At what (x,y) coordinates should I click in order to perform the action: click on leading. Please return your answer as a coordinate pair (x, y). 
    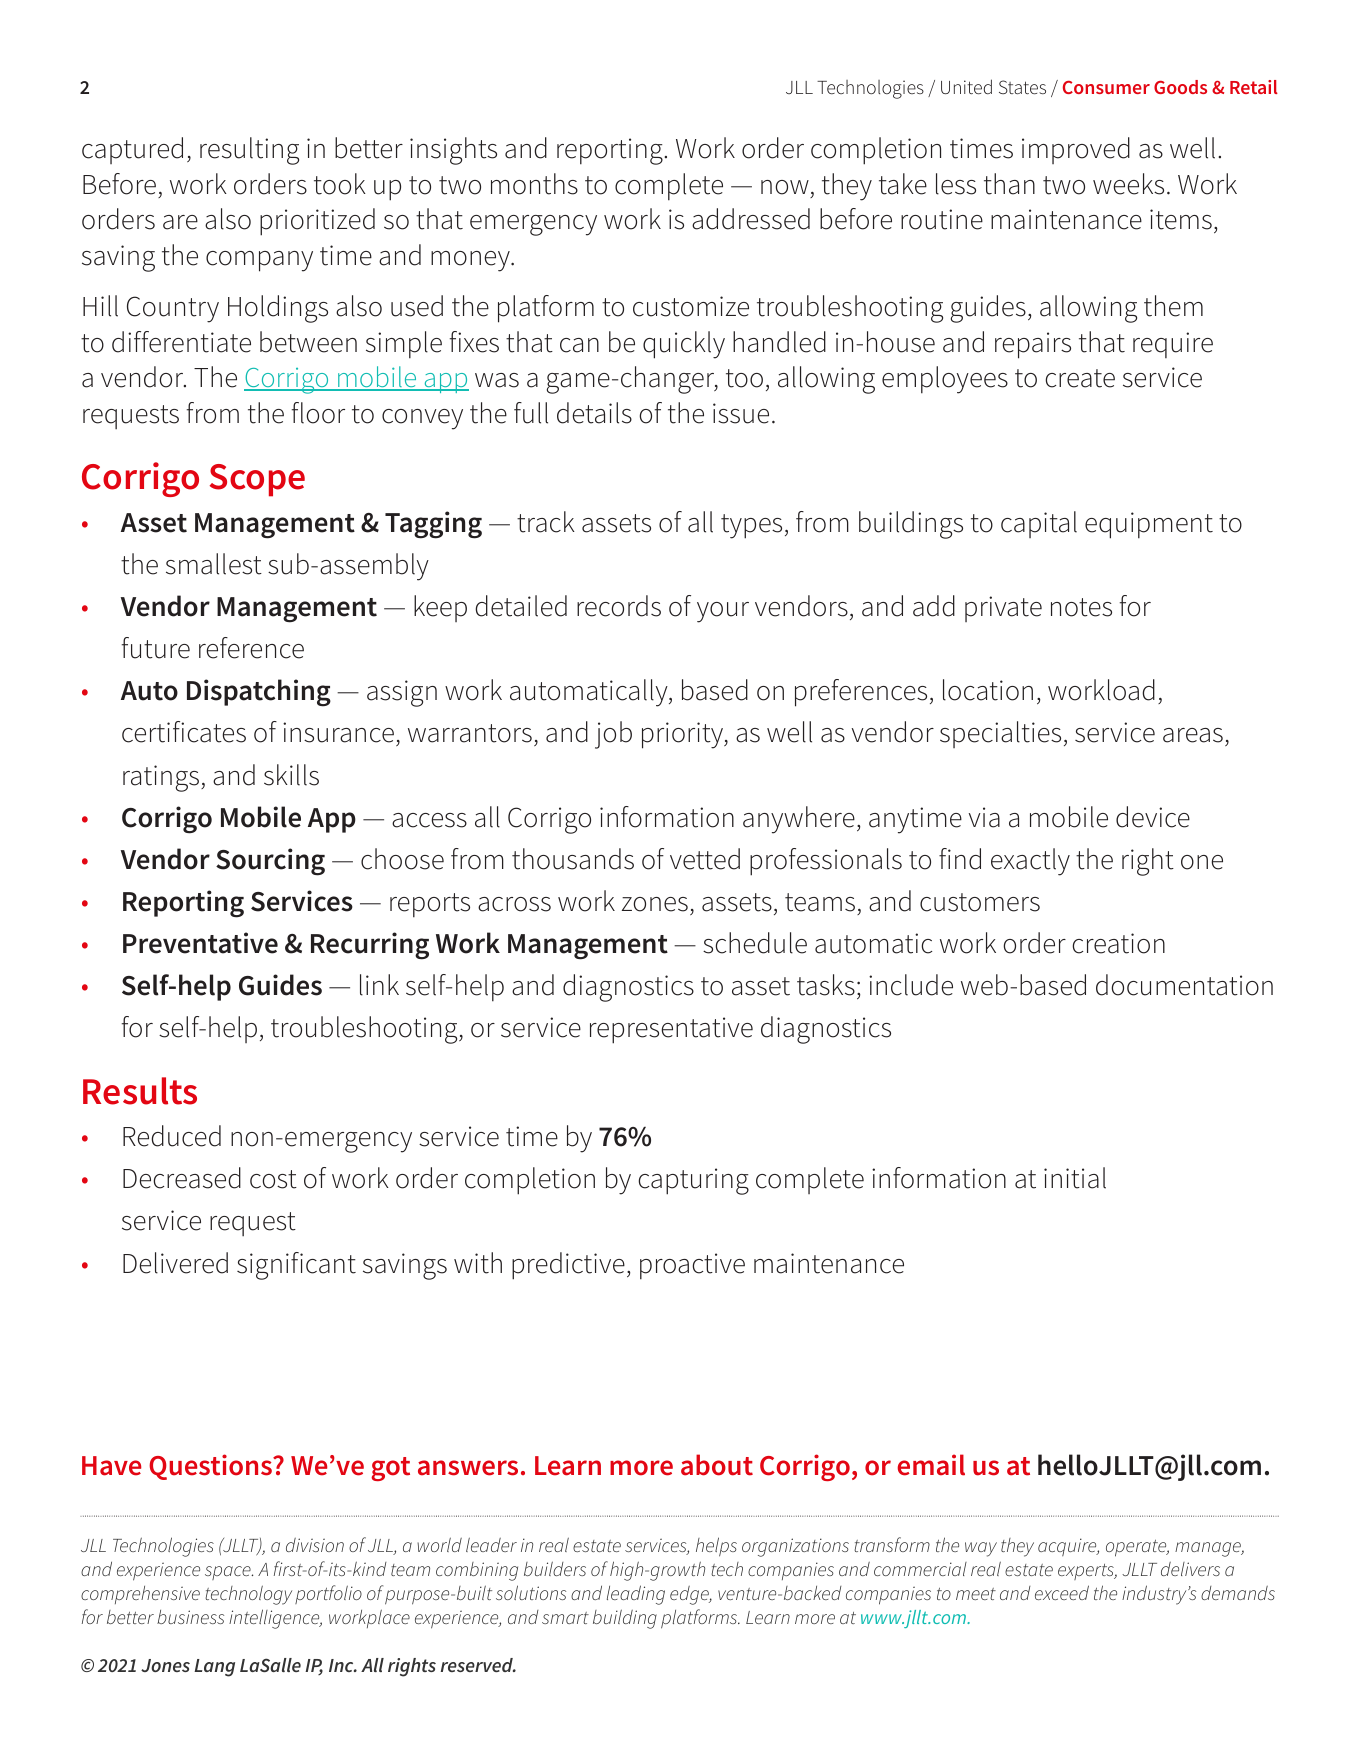
    Looking at the image, I should click on (636, 1595).
